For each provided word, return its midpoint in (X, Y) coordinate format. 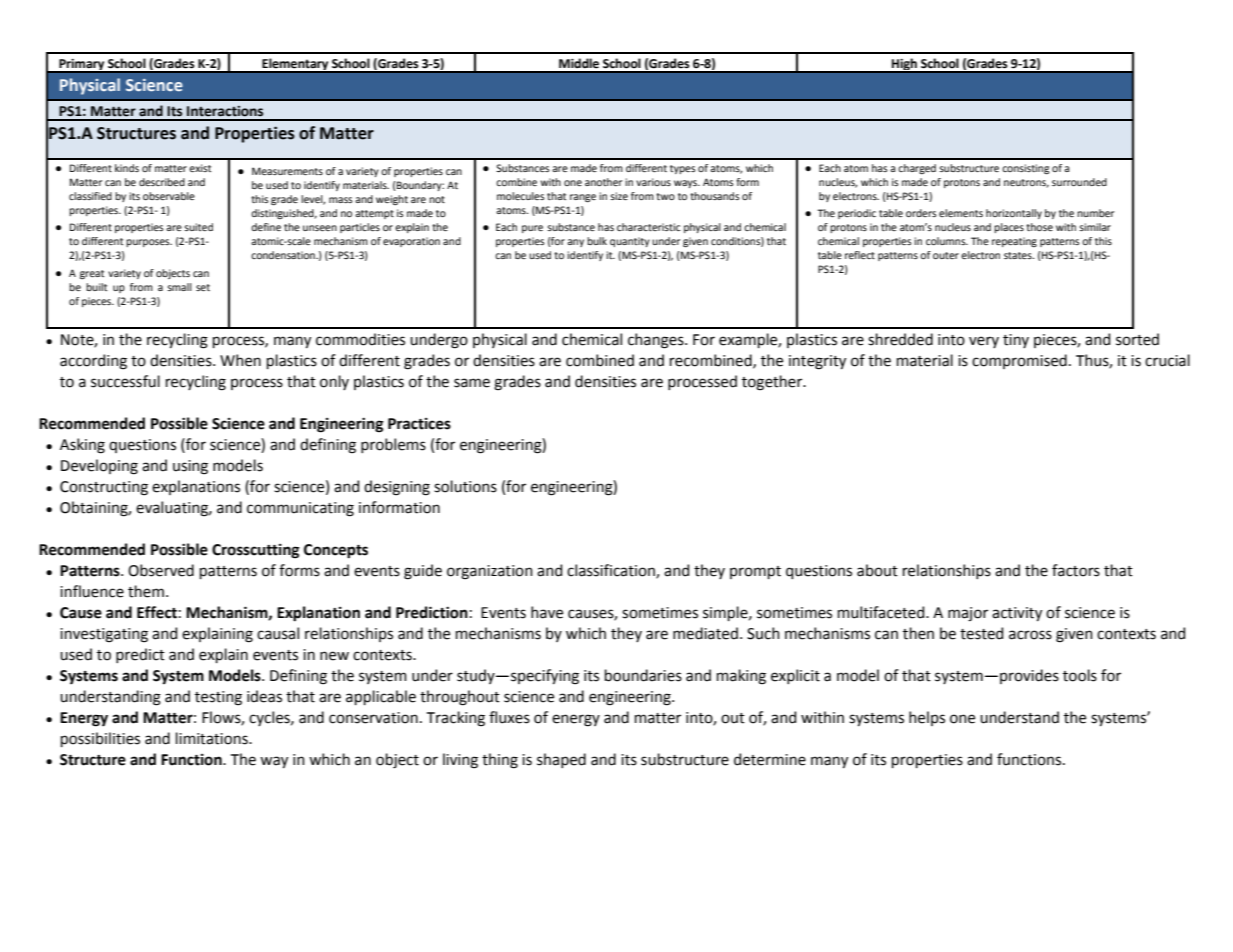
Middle (579, 63)
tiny (1016, 341)
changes (657, 341)
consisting (1026, 169)
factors (1076, 570)
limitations (213, 738)
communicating (300, 509)
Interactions (225, 111)
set (203, 287)
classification (612, 571)
